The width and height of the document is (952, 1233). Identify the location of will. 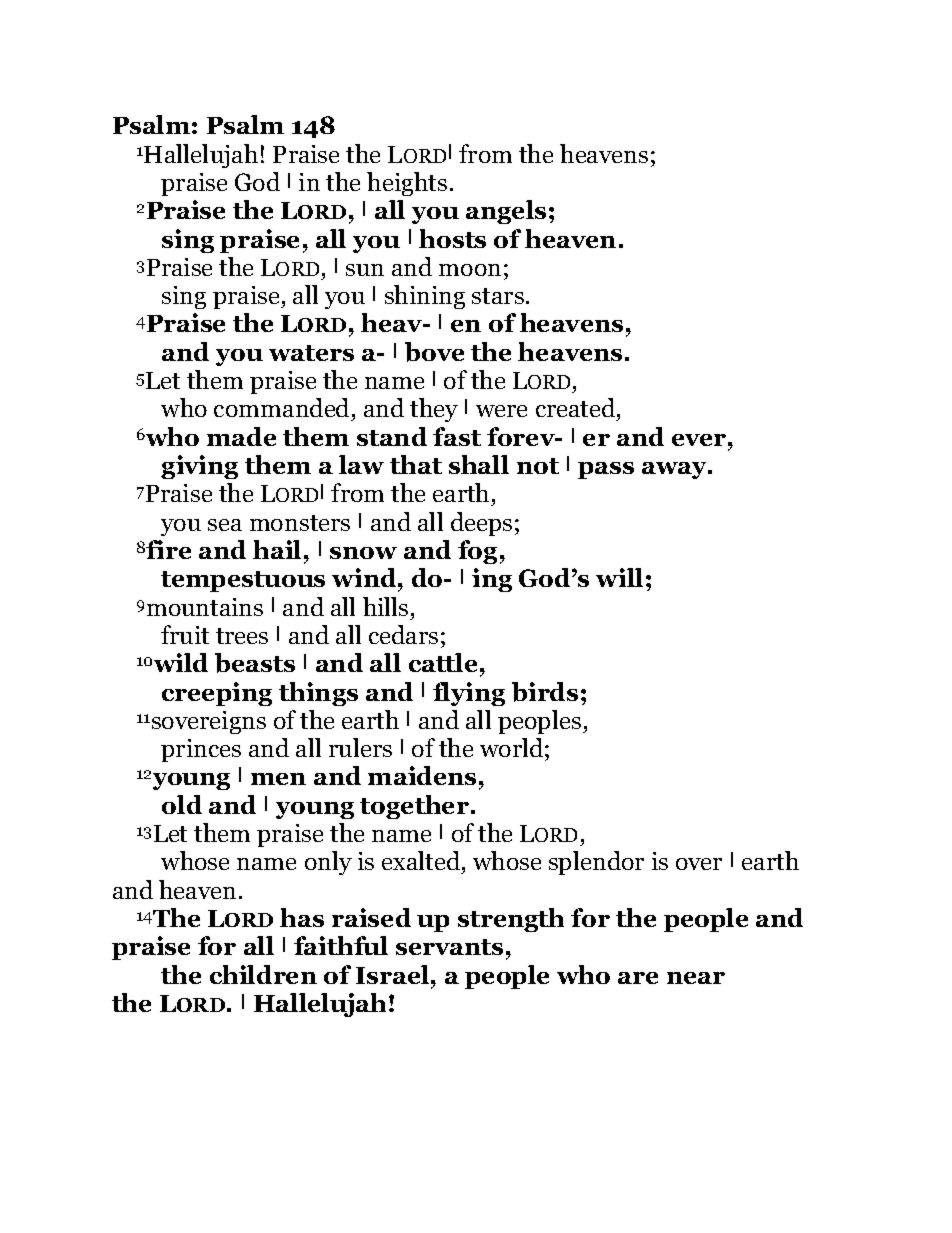
(619, 577).
